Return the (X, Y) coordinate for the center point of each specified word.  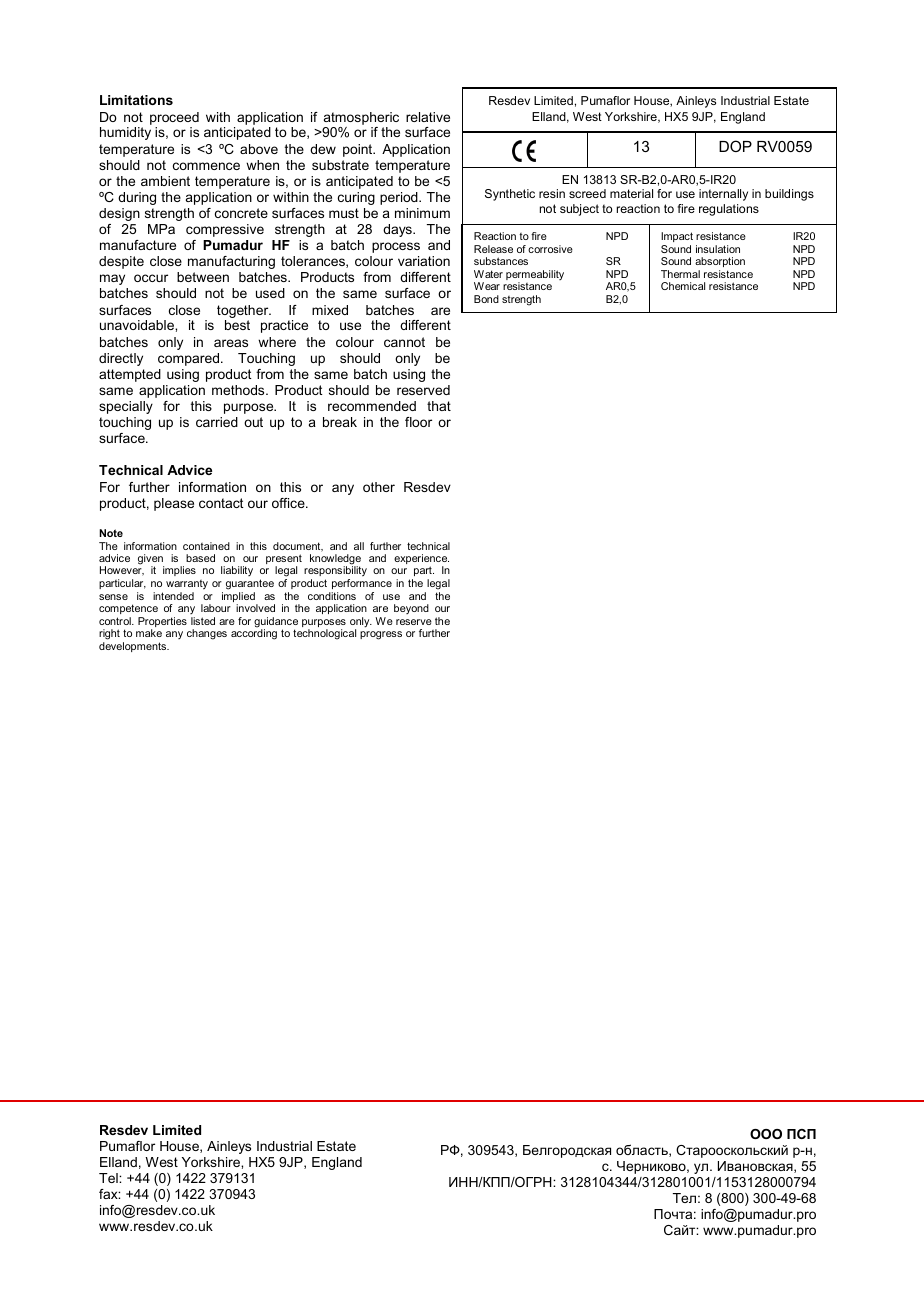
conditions (332, 596)
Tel (109, 1178)
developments (134, 647)
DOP (735, 146)
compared (190, 359)
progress (381, 635)
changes (207, 634)
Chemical (683, 286)
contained (206, 546)
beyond (411, 609)
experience (421, 560)
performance (362, 584)
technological (324, 634)
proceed (174, 118)
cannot (404, 342)
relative (428, 117)
